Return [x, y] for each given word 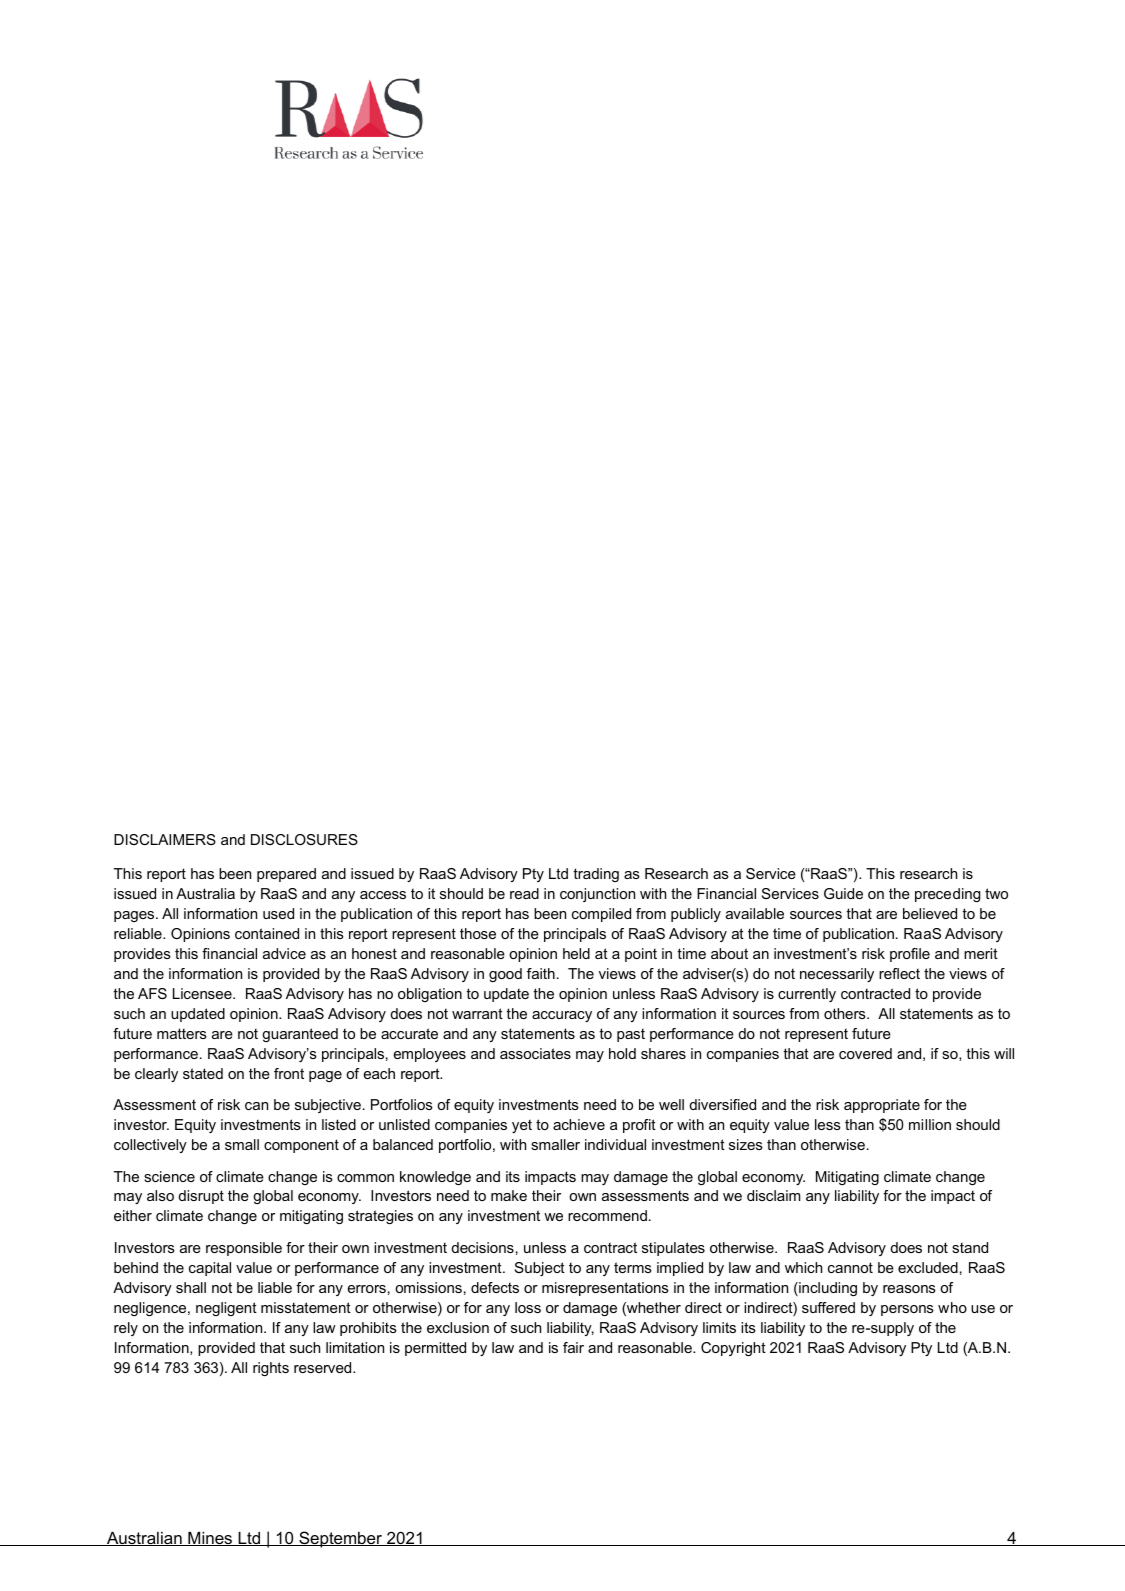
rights [271, 1369]
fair [573, 1347]
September [341, 1539]
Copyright [733, 1349]
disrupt [201, 1197]
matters [182, 1033]
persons [907, 1310]
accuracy [562, 1016]
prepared [286, 875]
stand [970, 1247]
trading [596, 875]
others [846, 1013]
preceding [947, 895]
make [509, 1195]
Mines [210, 1539]
